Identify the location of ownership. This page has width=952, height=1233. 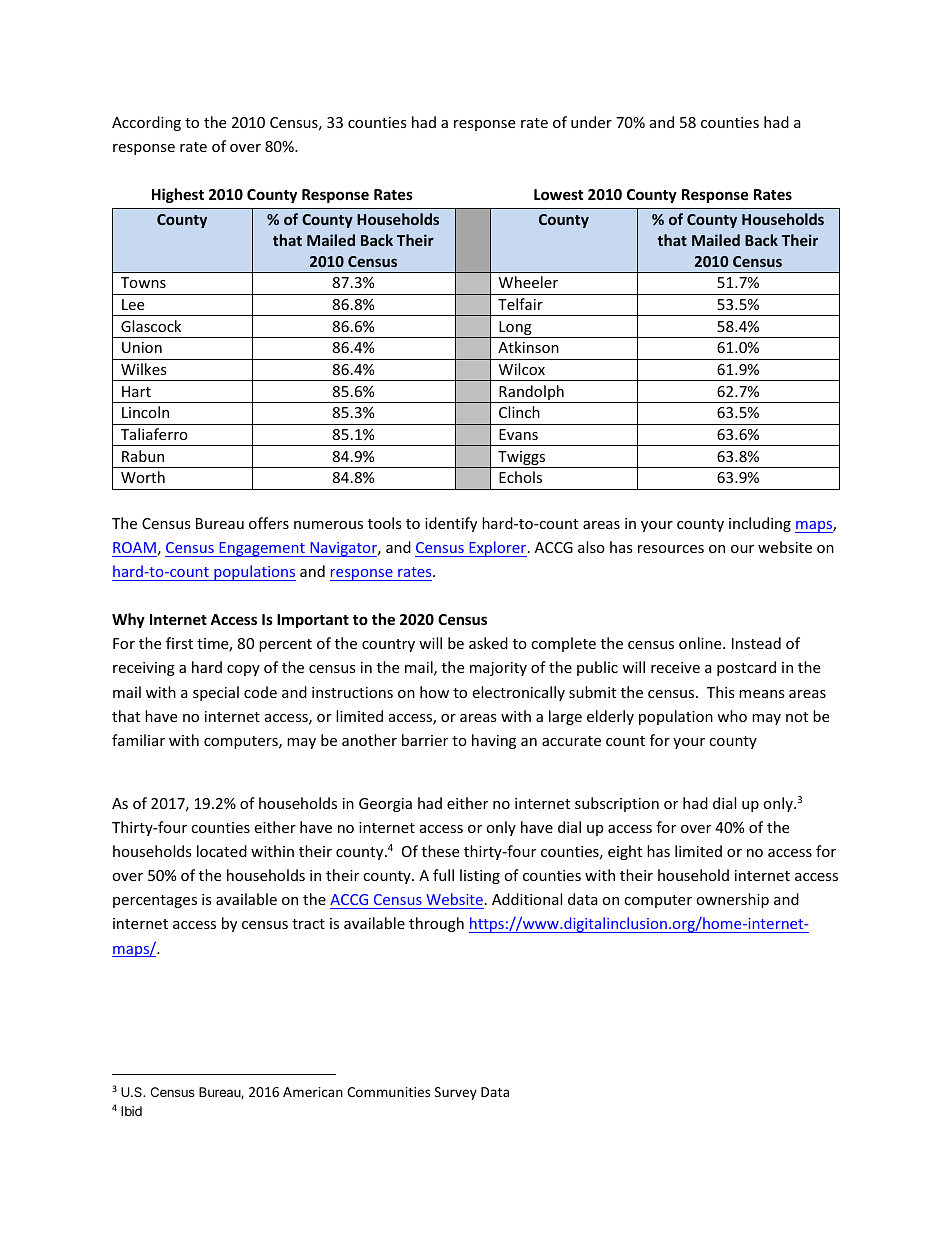
(732, 900).
